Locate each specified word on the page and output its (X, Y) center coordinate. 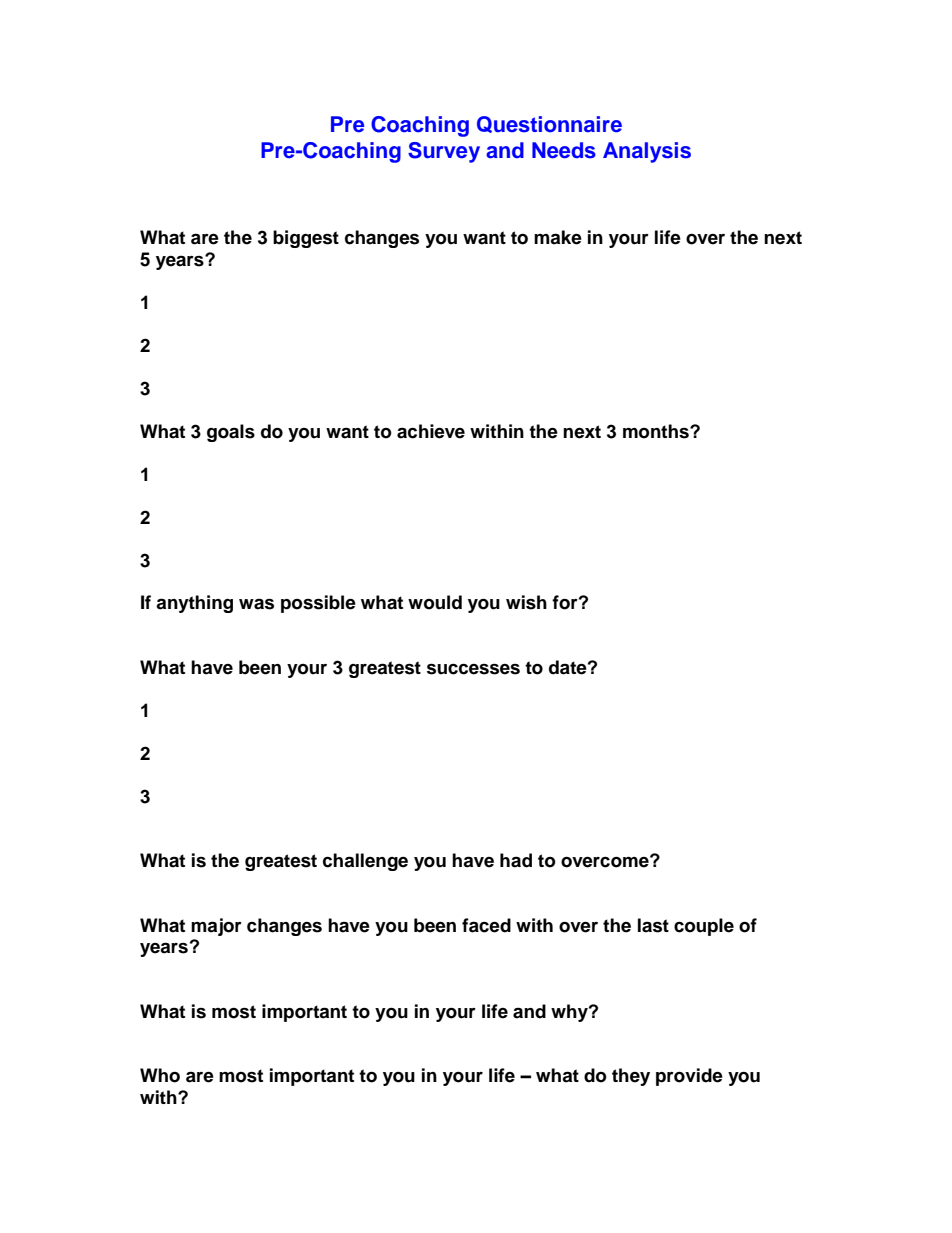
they (631, 1077)
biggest (306, 239)
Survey (444, 152)
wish (526, 602)
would (435, 602)
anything (194, 604)
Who (160, 1075)
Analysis (647, 152)
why (570, 1013)
